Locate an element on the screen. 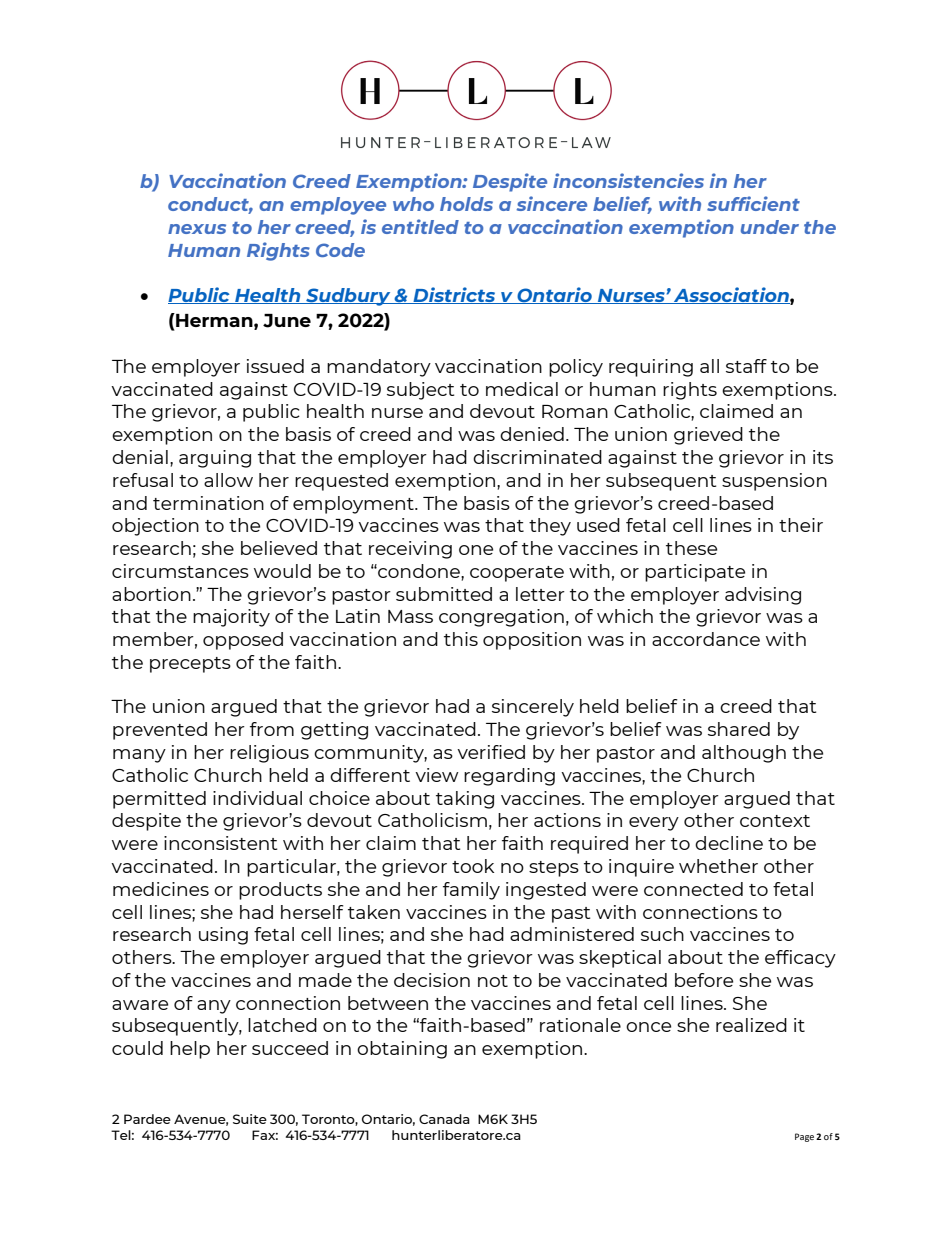  grieved is located at coordinates (708, 436).
